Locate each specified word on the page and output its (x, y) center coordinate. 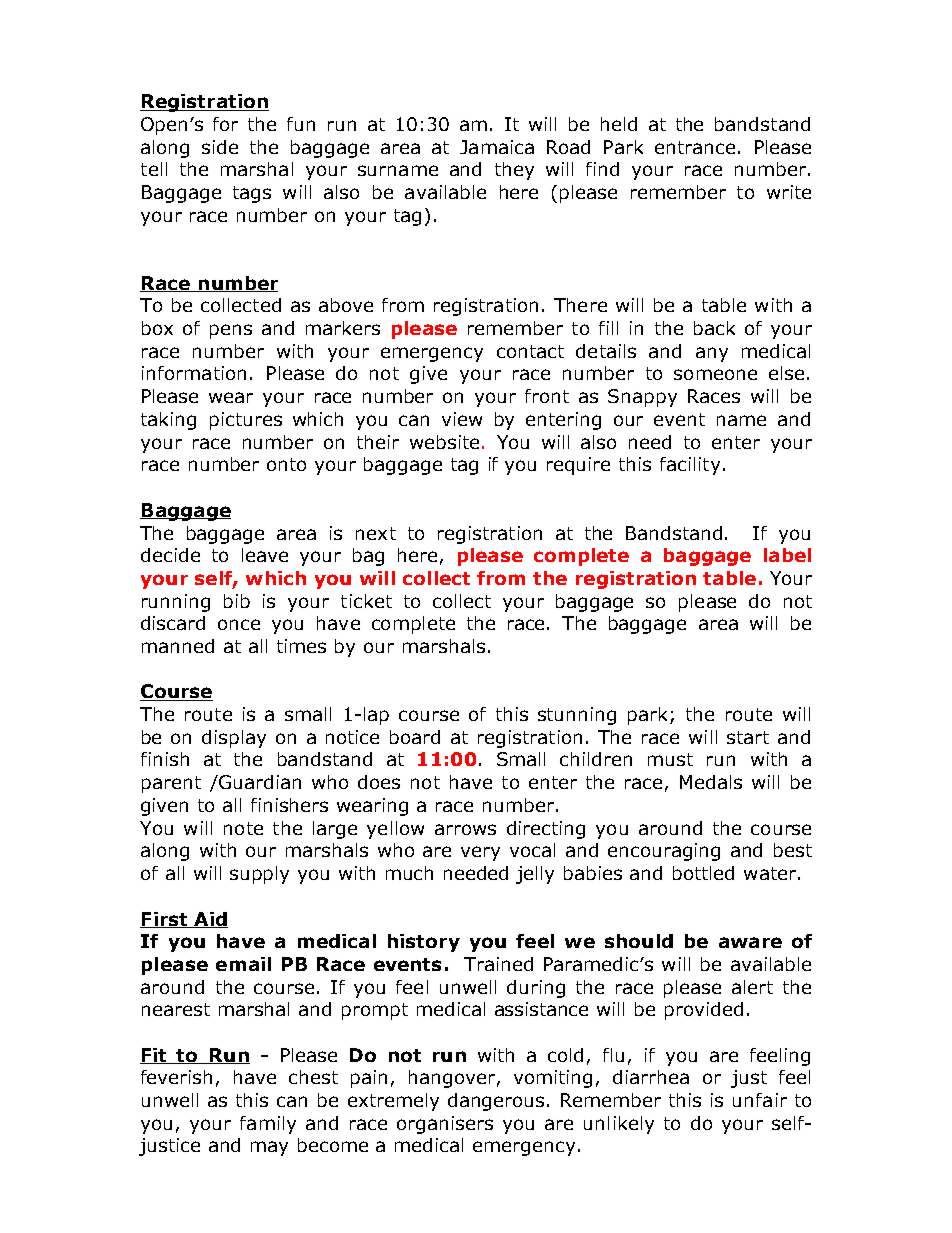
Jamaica (497, 147)
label (787, 555)
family (268, 1125)
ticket (366, 601)
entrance (695, 147)
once (239, 624)
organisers (445, 1125)
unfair (760, 1100)
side (220, 147)
